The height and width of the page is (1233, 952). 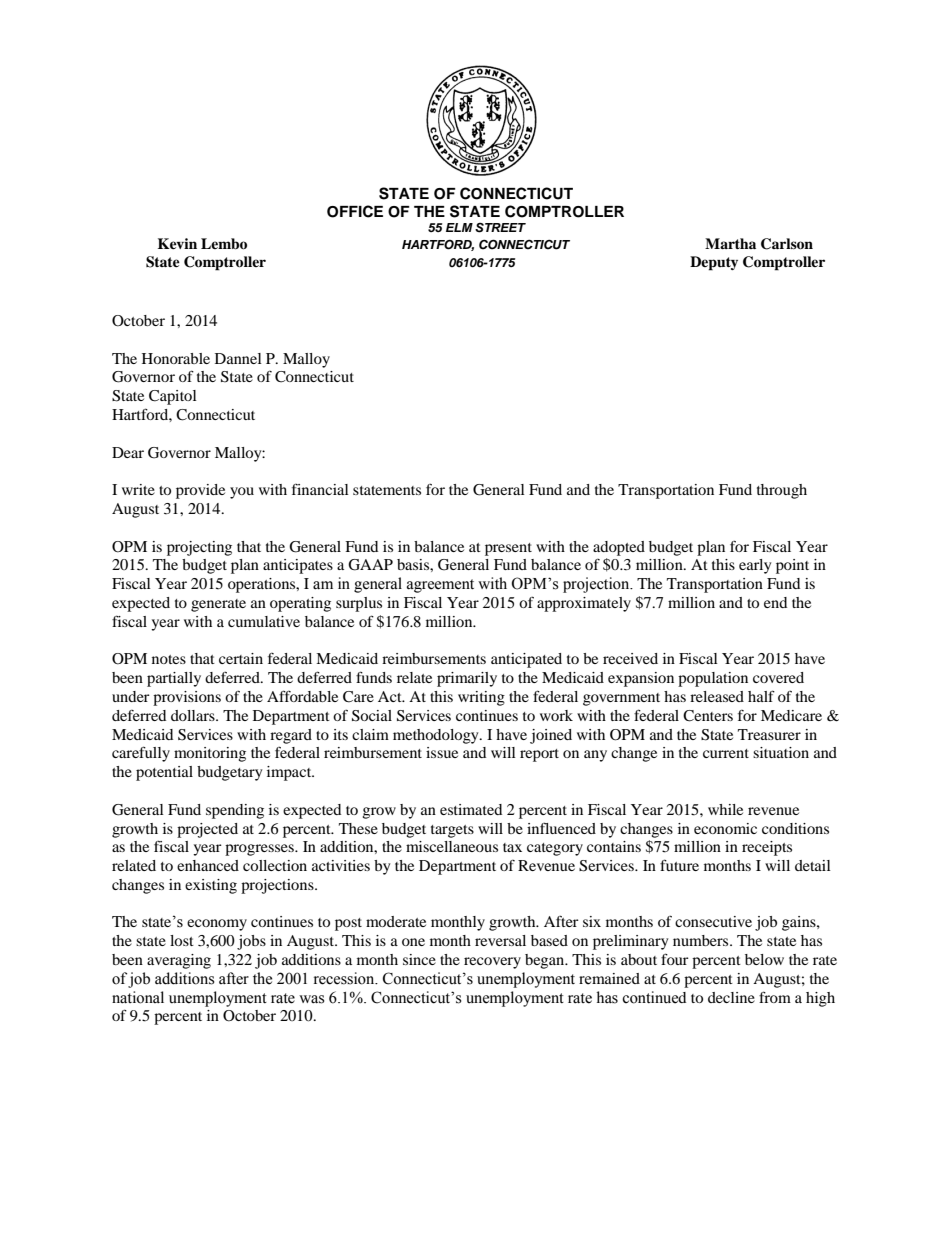 I want to click on present, so click(x=508, y=549).
